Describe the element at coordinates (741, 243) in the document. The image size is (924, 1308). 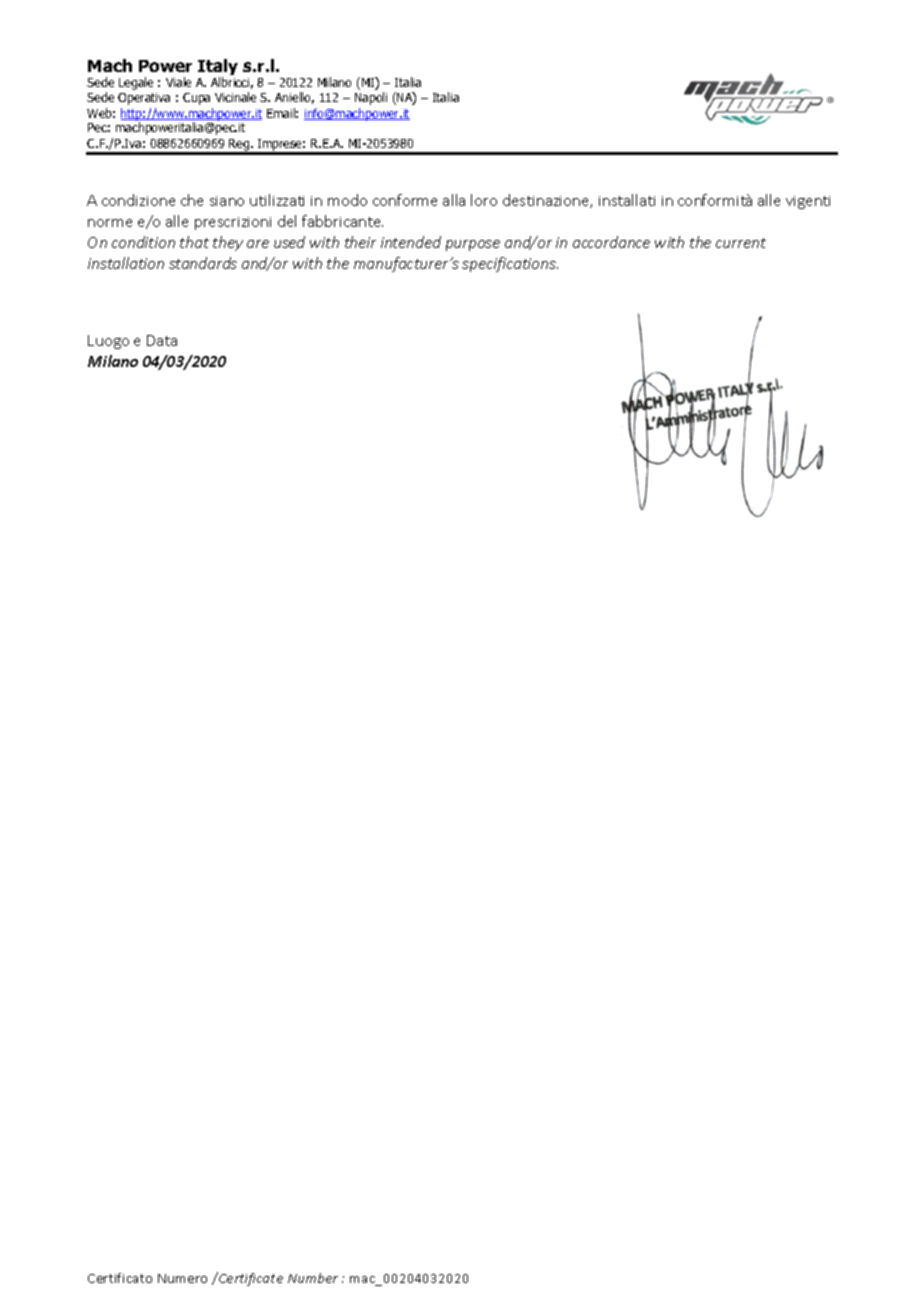
I see `current` at that location.
